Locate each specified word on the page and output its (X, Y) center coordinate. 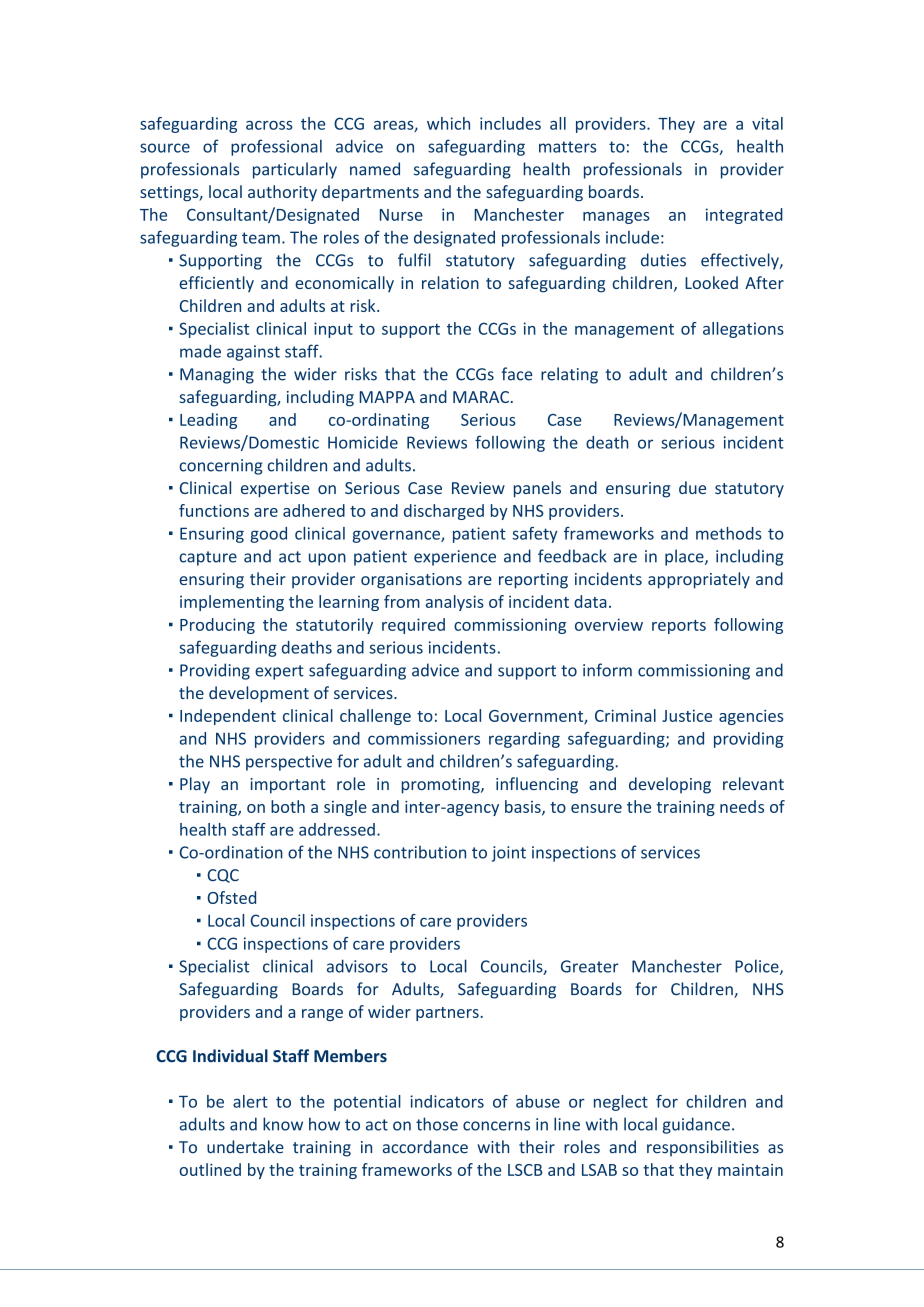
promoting (442, 786)
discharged (444, 512)
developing (670, 785)
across (269, 125)
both (288, 806)
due (692, 487)
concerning (221, 467)
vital (767, 123)
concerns (496, 1126)
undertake (245, 1147)
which (448, 123)
